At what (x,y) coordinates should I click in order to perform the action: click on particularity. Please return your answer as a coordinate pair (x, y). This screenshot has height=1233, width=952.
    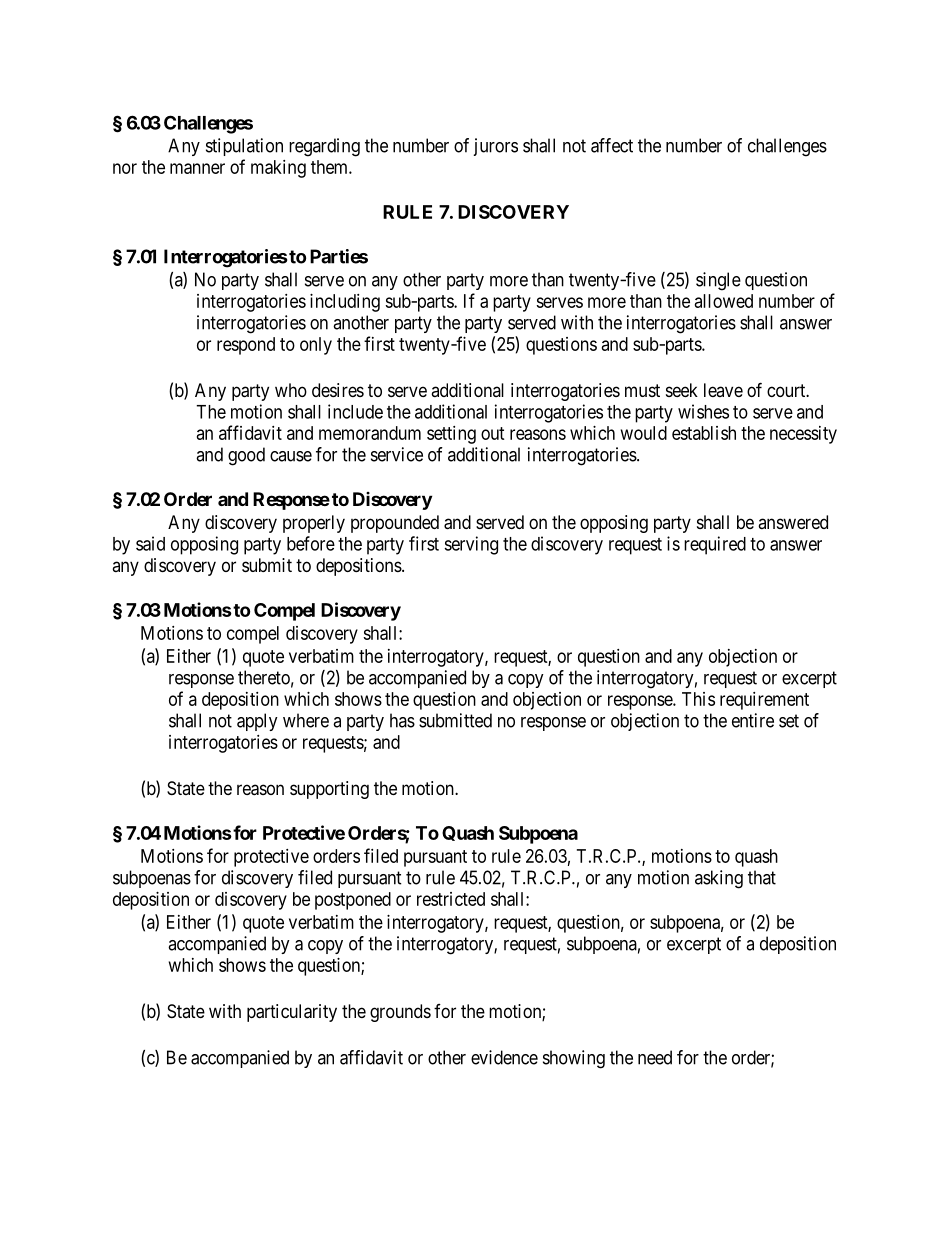
    Looking at the image, I should click on (292, 1013).
